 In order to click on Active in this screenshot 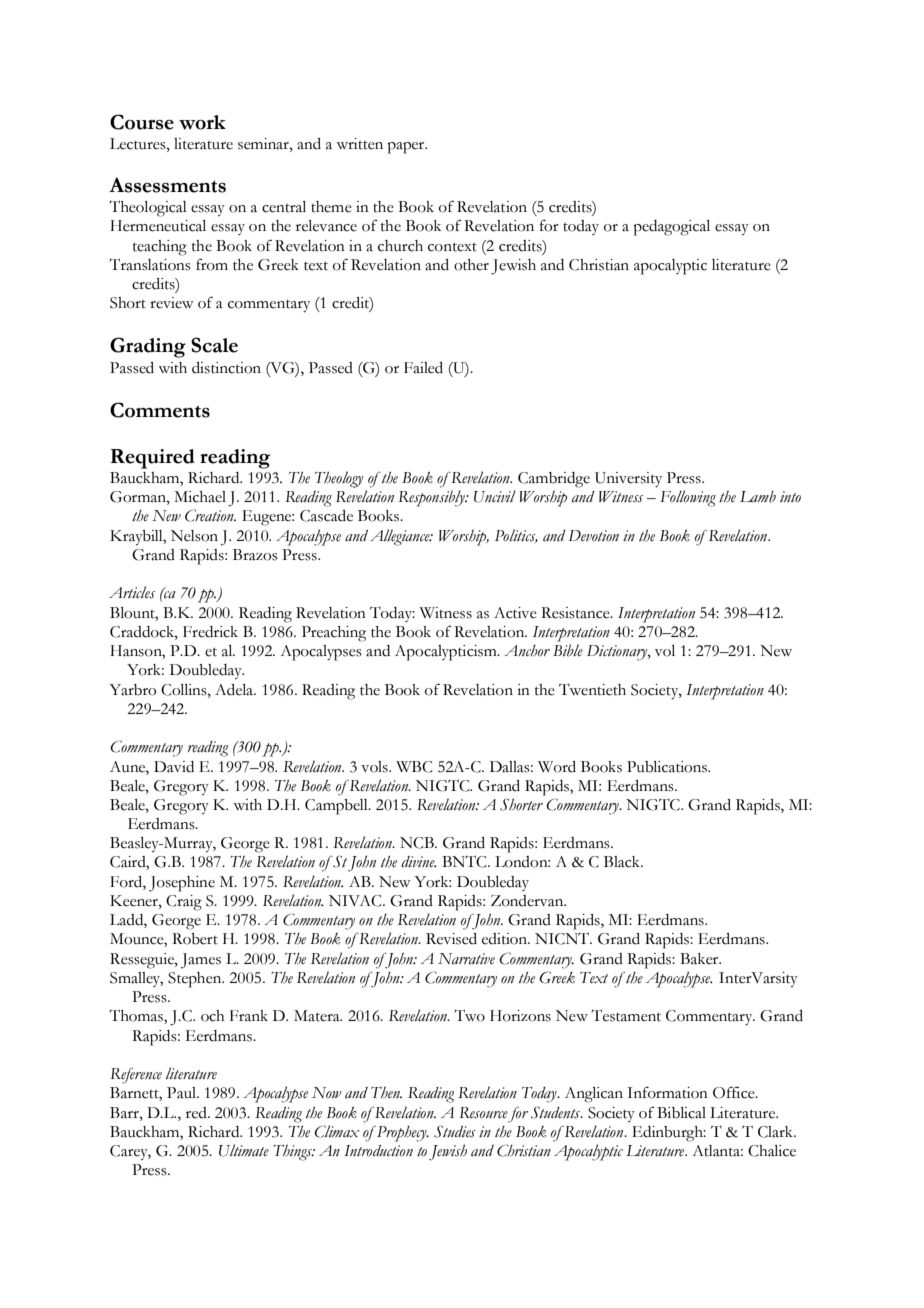, I will do `click(515, 613)`.
